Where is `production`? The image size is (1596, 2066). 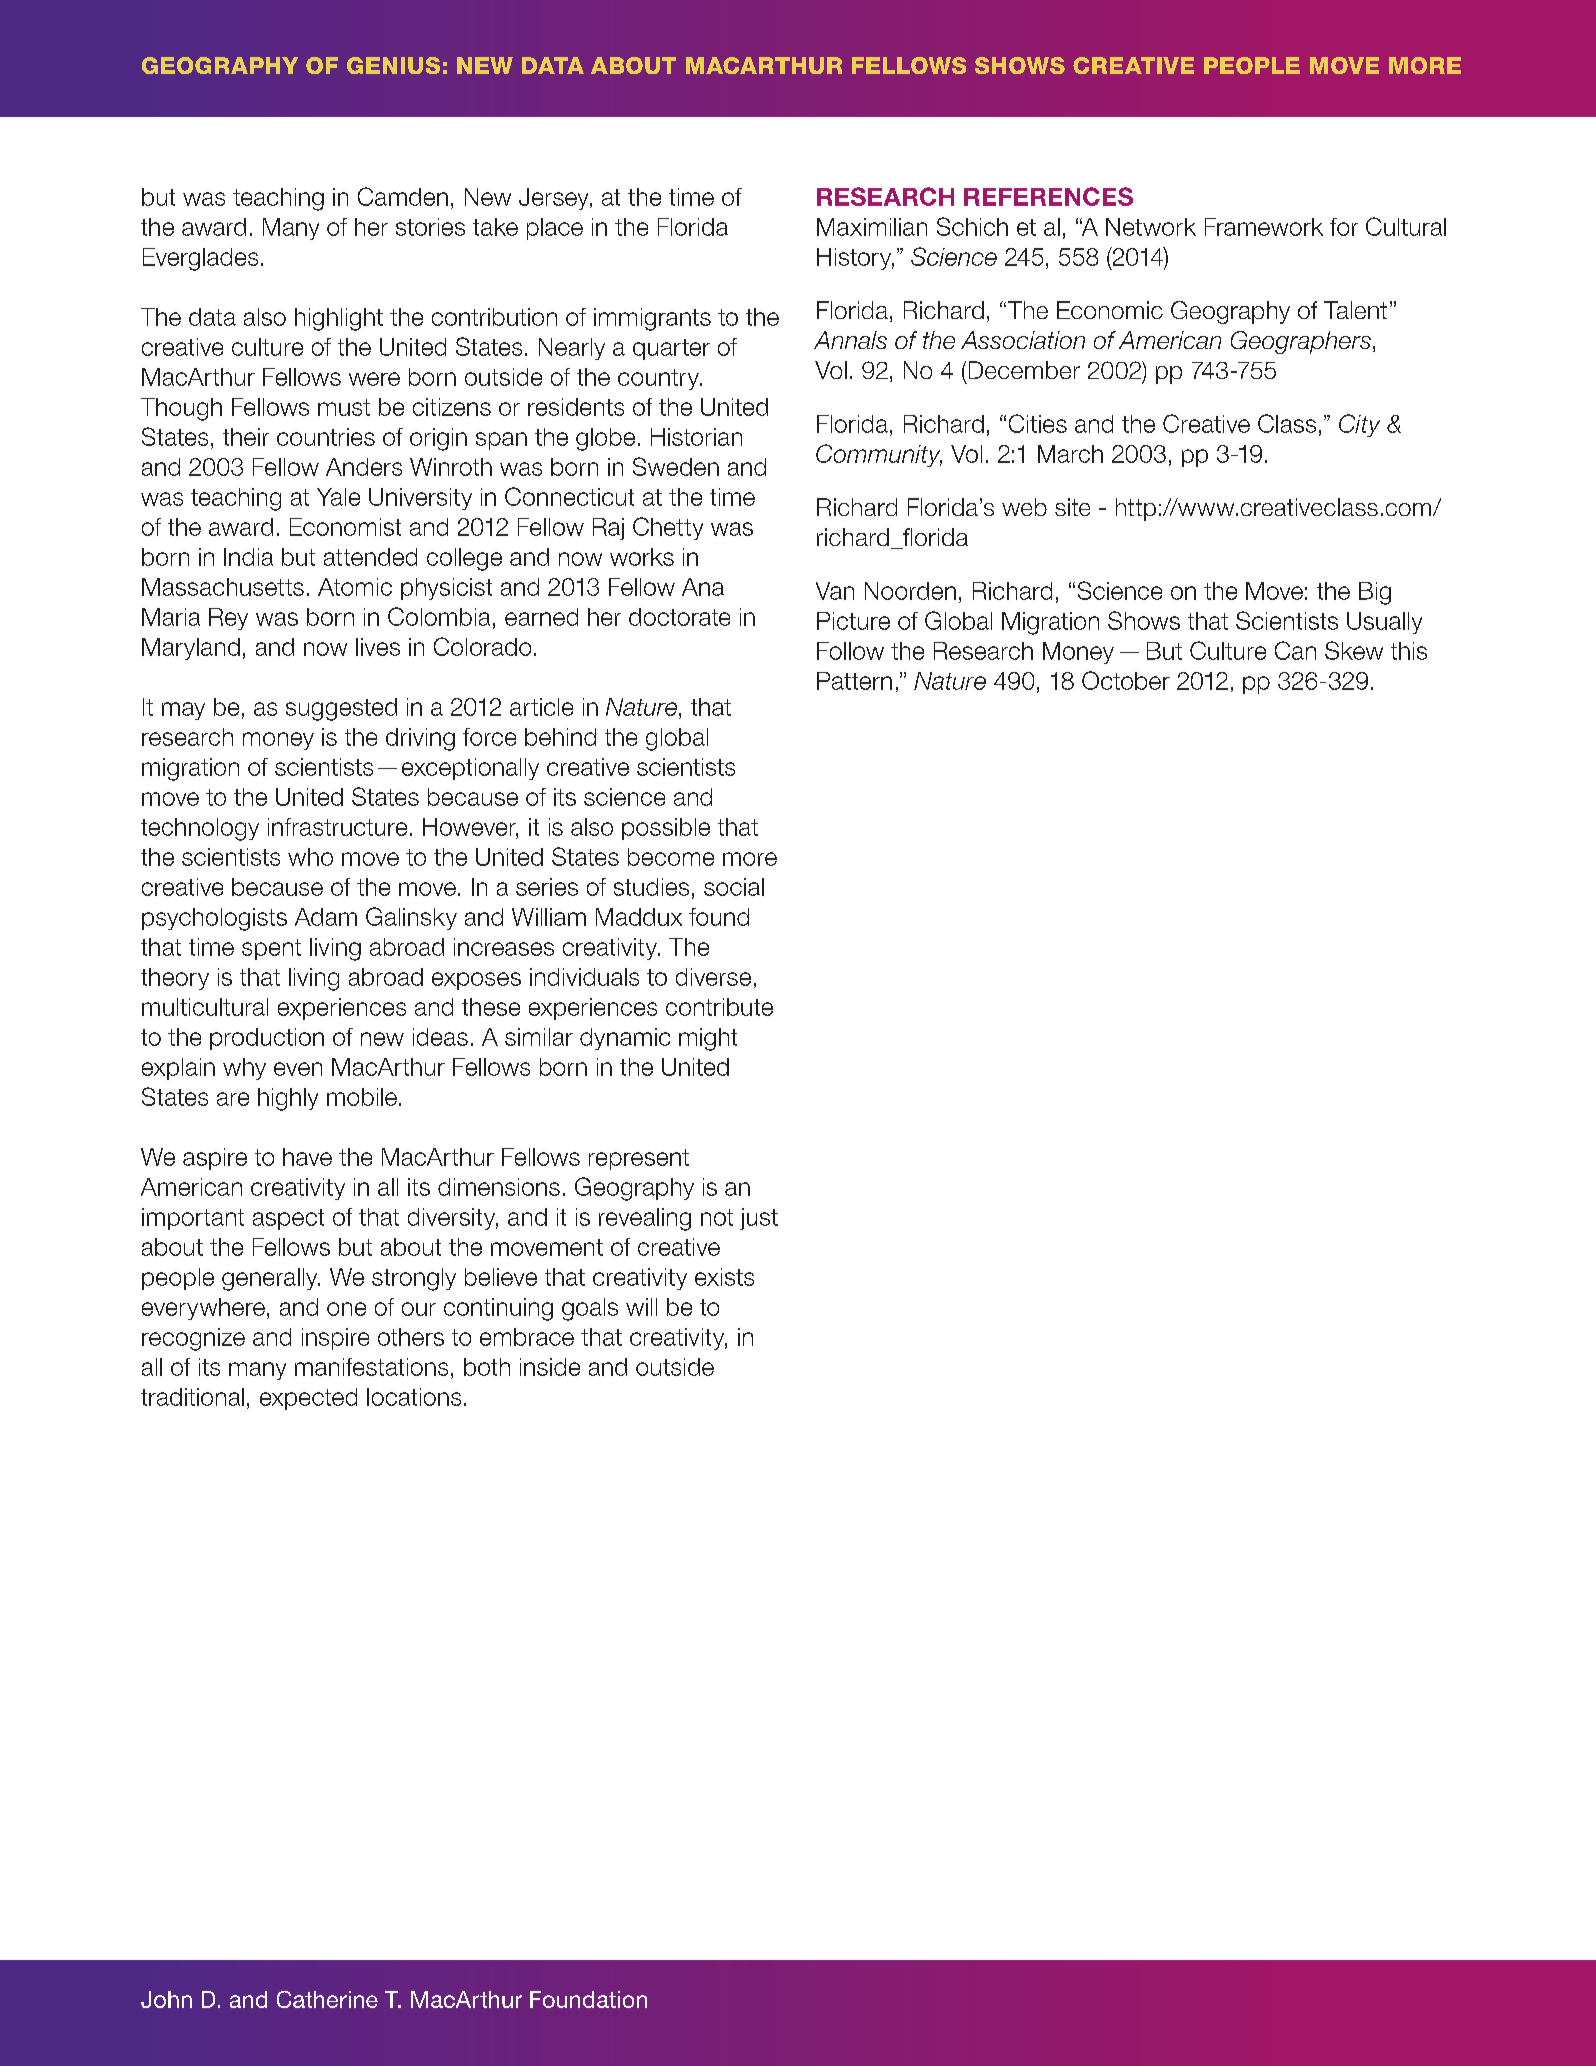
production is located at coordinates (267, 1039).
